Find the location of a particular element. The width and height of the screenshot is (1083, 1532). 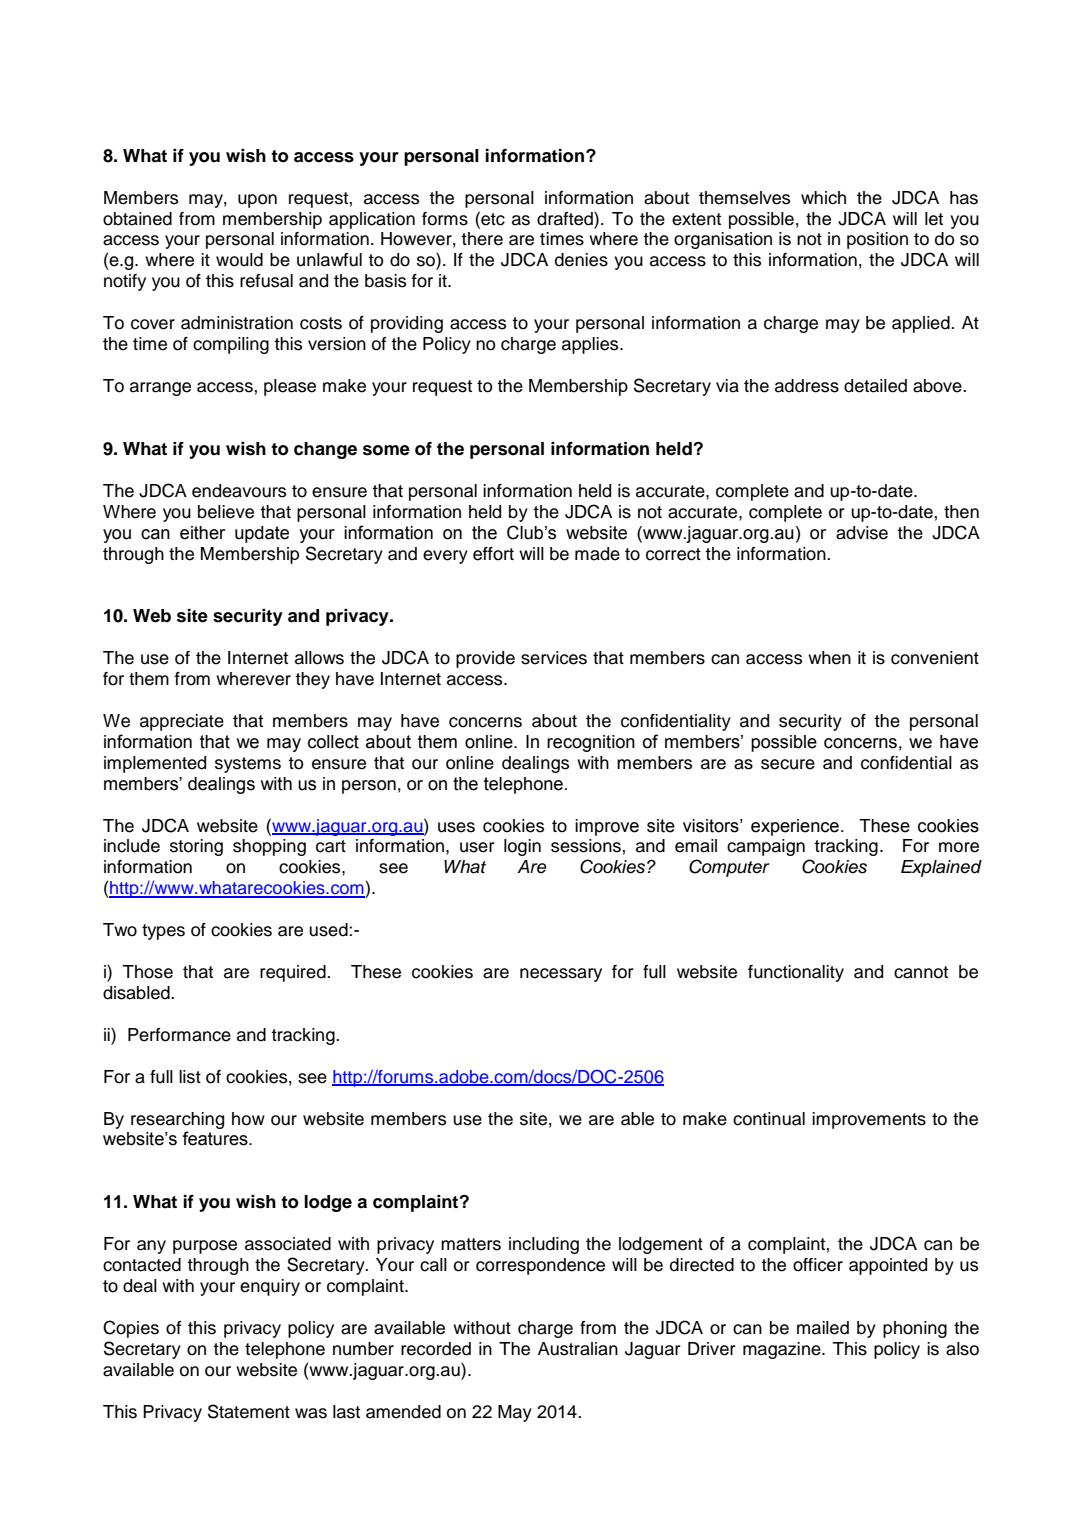

experience is located at coordinates (795, 827).
